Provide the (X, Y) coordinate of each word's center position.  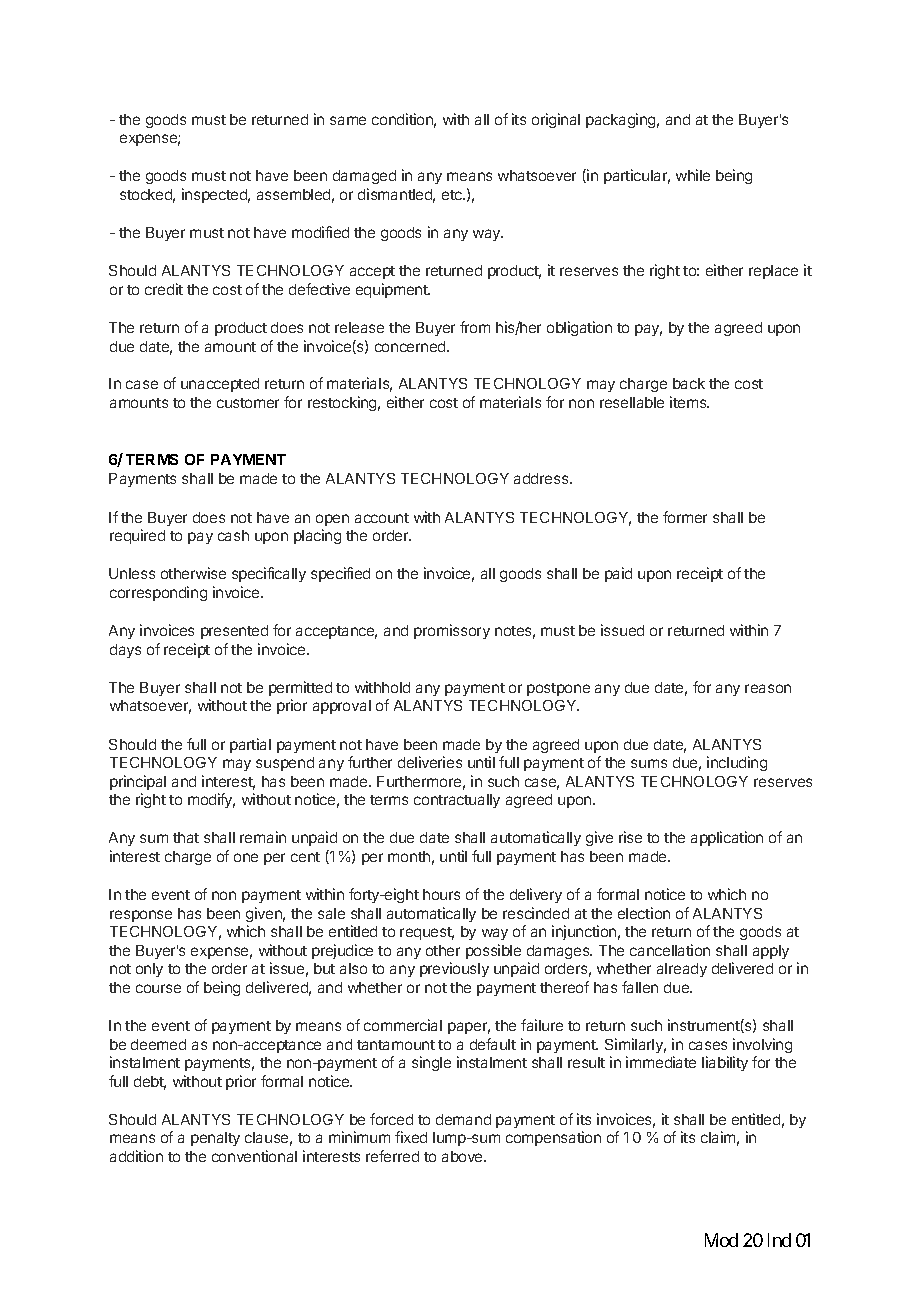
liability (725, 1063)
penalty (215, 1139)
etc (453, 195)
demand (463, 1119)
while (693, 175)
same (348, 120)
